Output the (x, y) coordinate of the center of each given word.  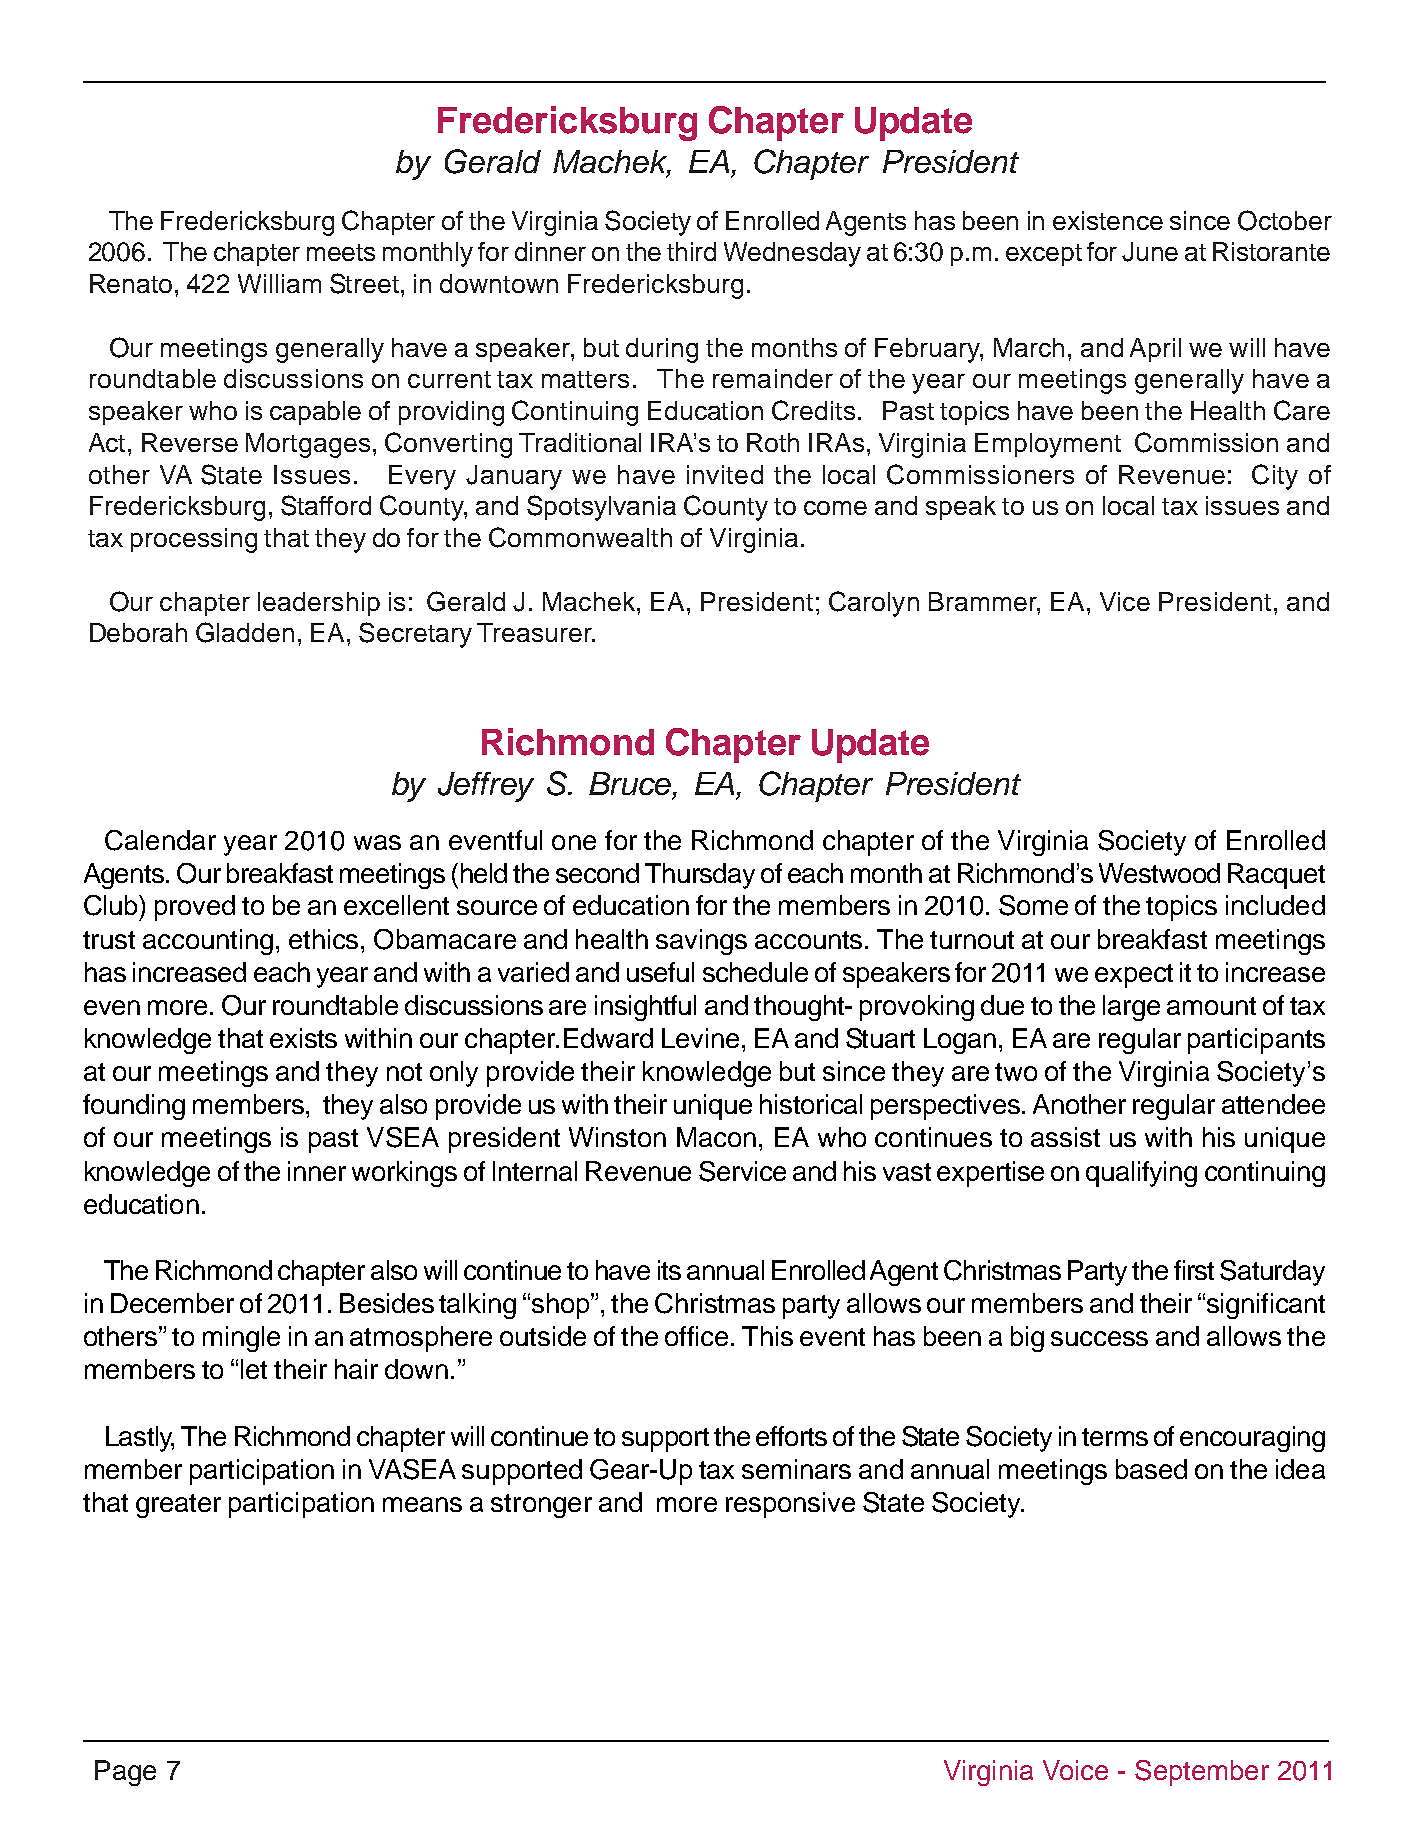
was (377, 842)
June (1150, 252)
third (691, 251)
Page (125, 1773)
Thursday (700, 876)
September (1202, 1773)
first (1194, 1270)
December (172, 1303)
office (698, 1336)
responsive (790, 1505)
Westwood (1159, 873)
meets (341, 252)
